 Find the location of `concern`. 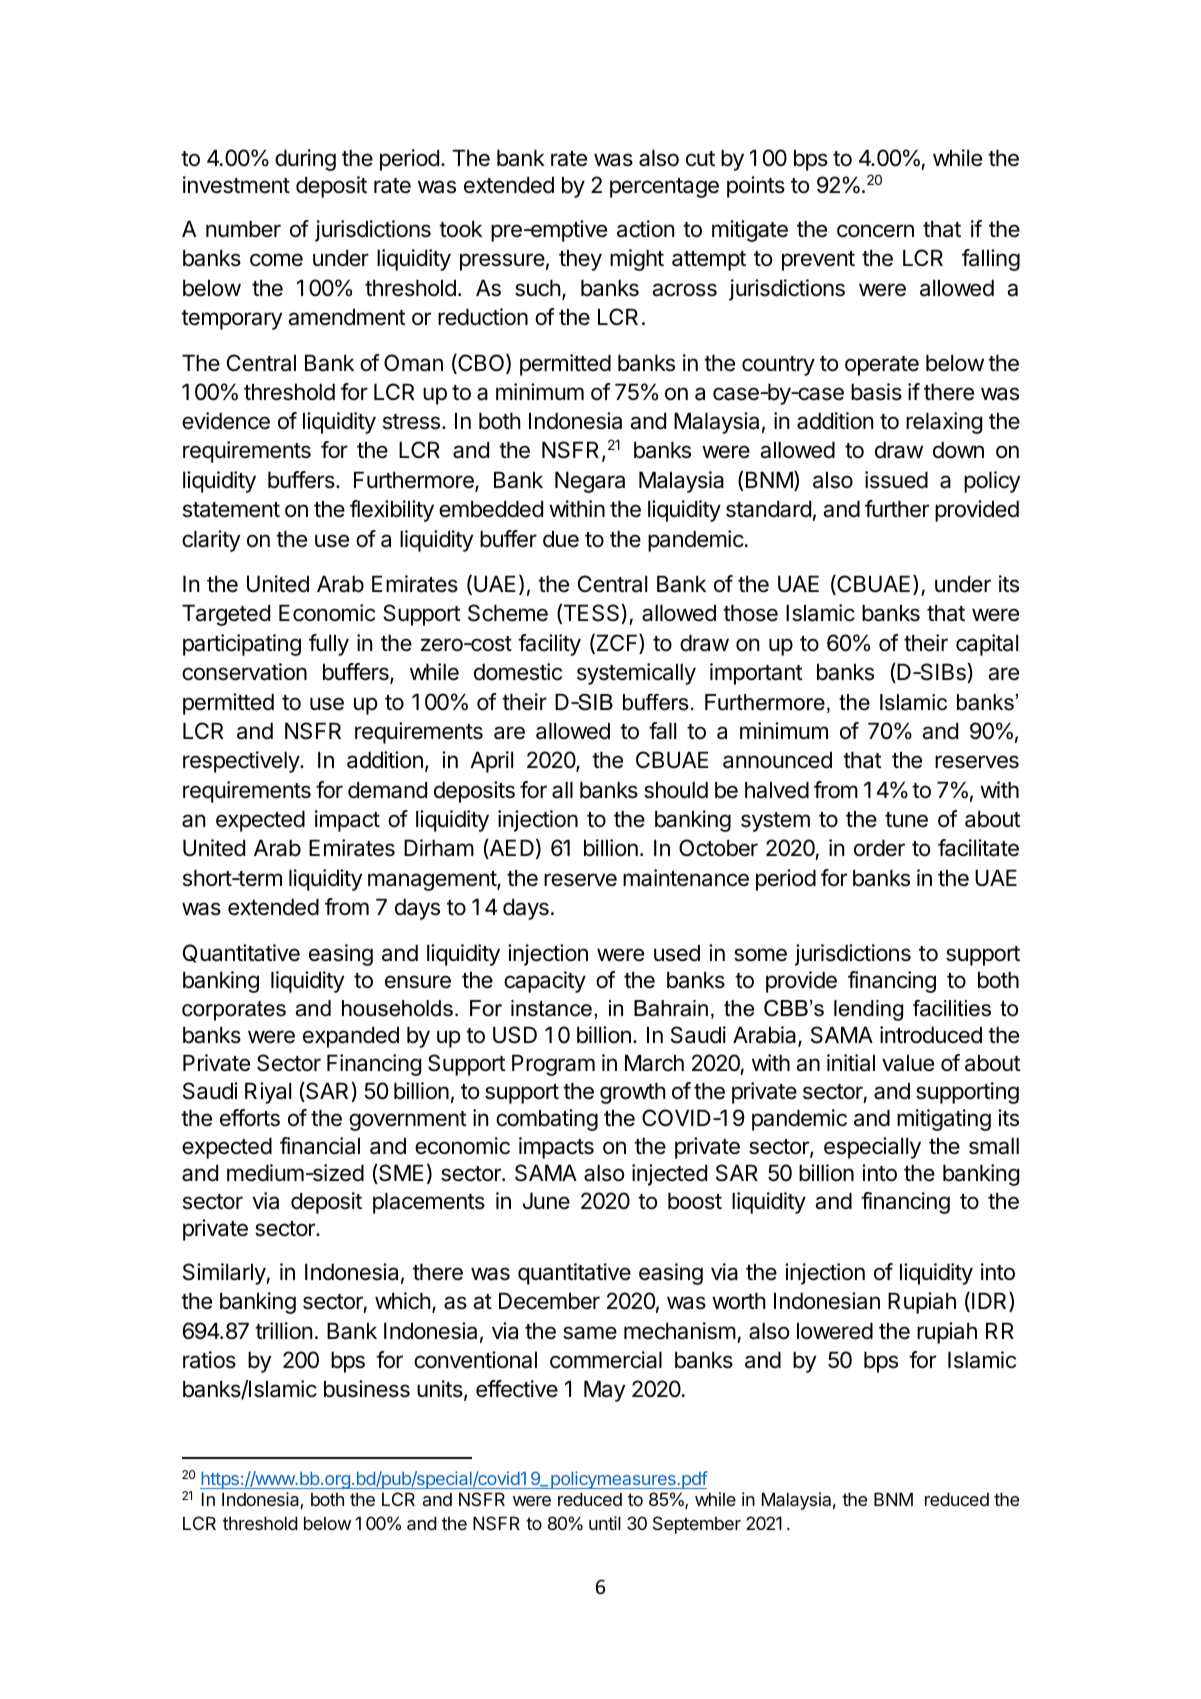

concern is located at coordinates (875, 231).
